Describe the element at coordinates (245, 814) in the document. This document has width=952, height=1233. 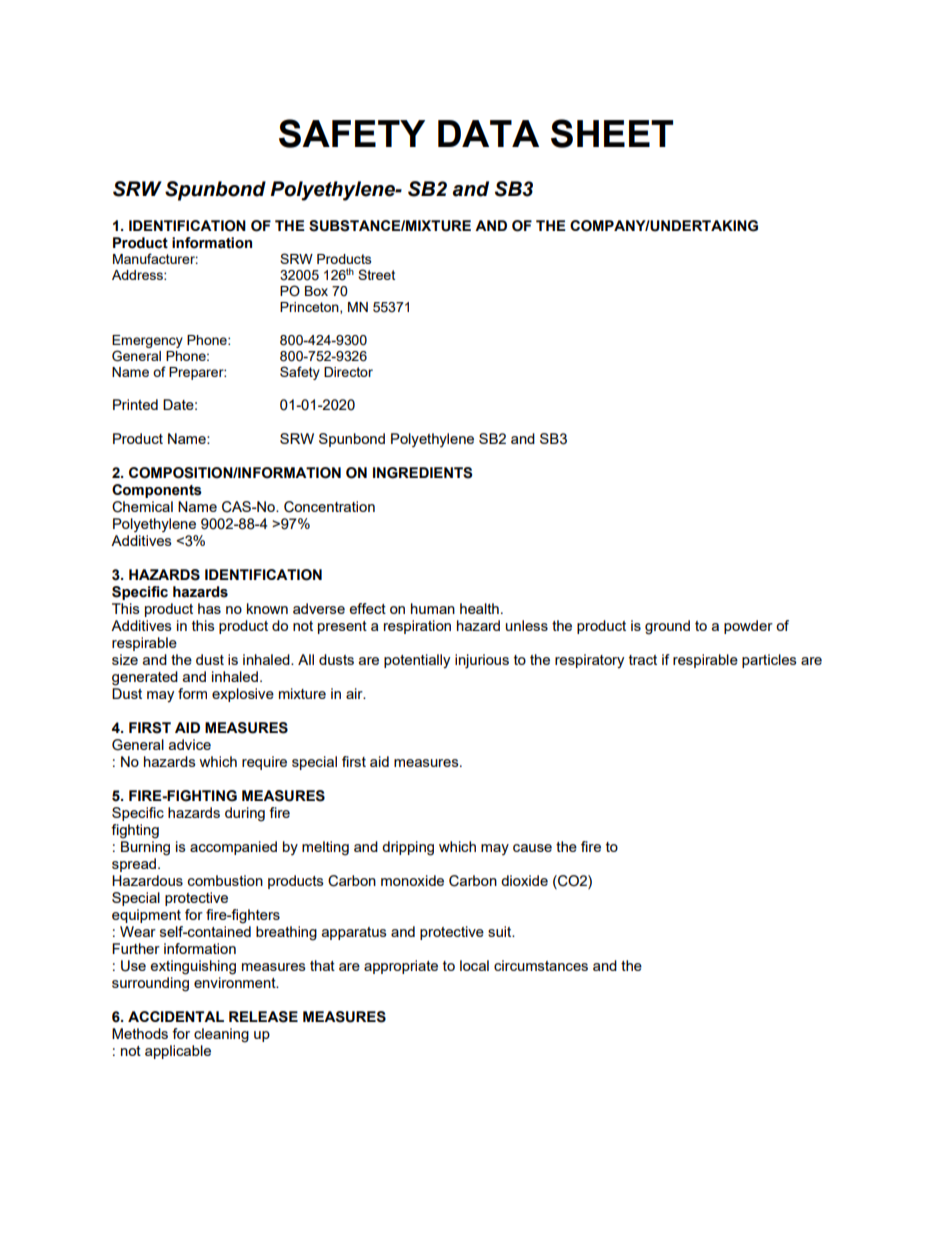
I see `during` at that location.
